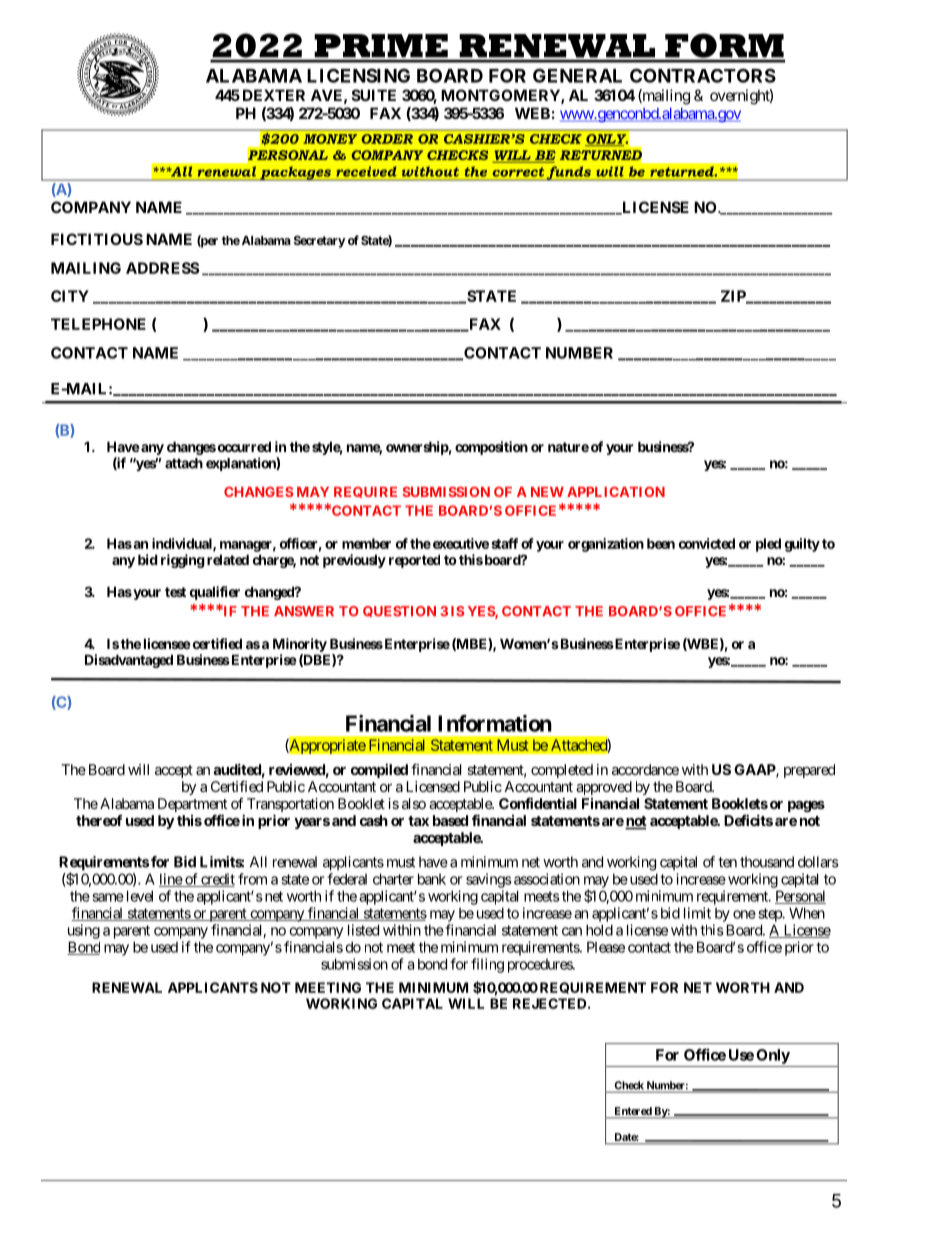 The width and height of the document is (952, 1233). What do you see at coordinates (727, 862) in the document?
I see `ten` at bounding box center [727, 862].
